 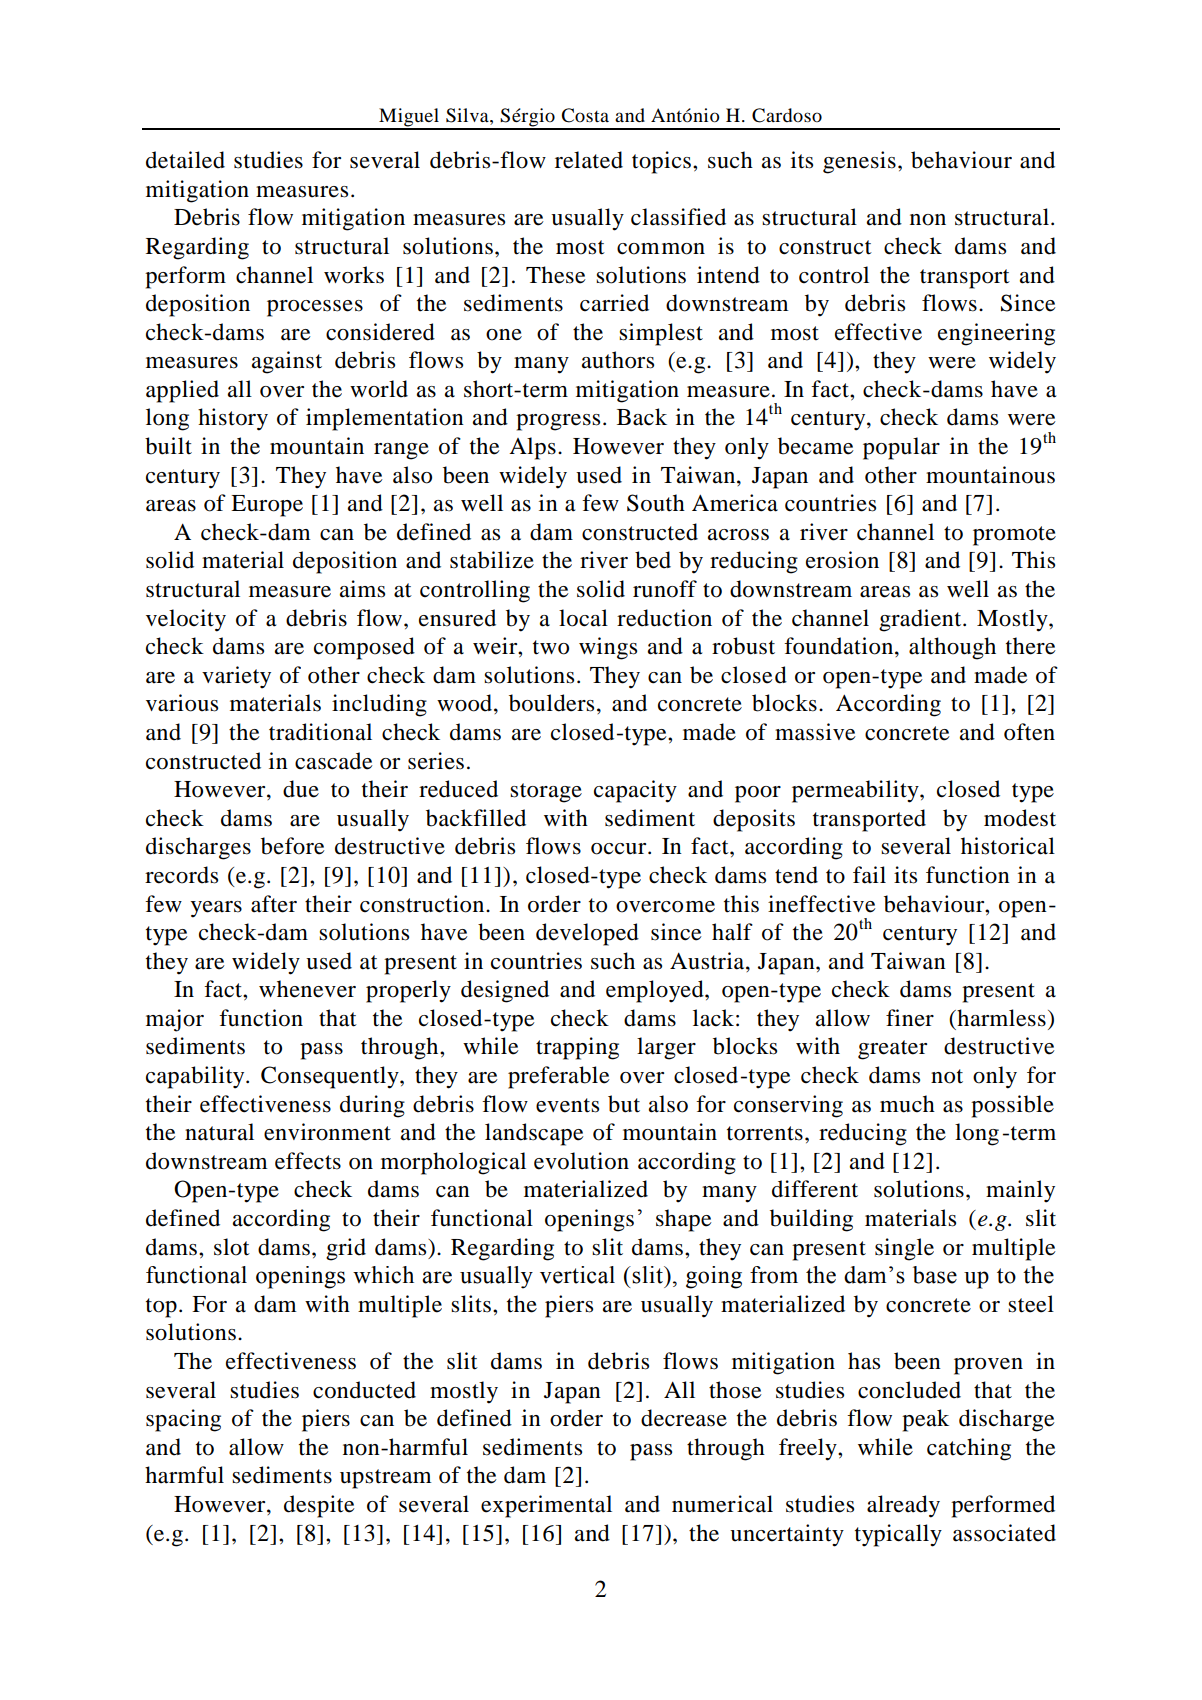 What do you see at coordinates (907, 1104) in the screenshot?
I see `much` at bounding box center [907, 1104].
